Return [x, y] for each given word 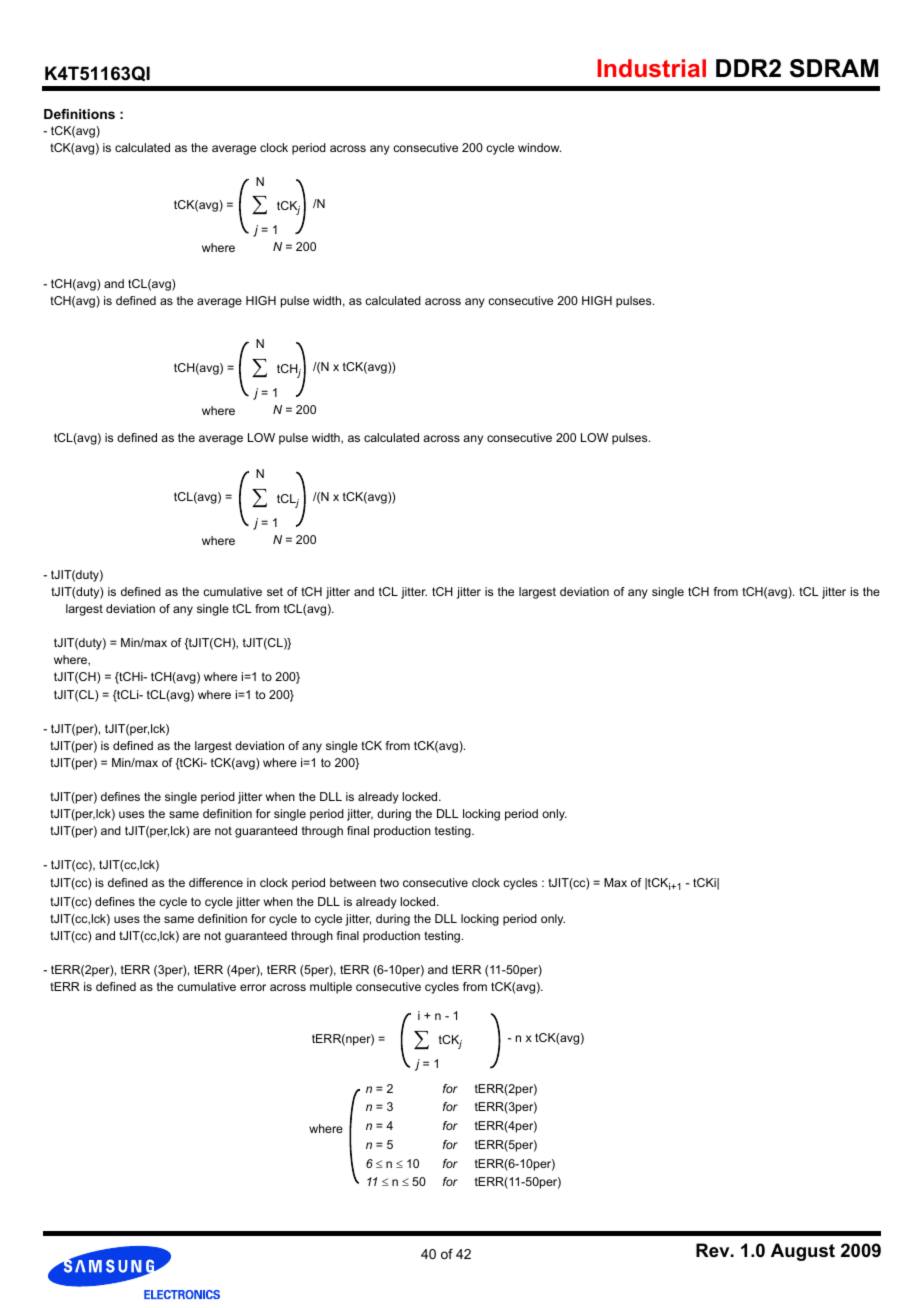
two [389, 882]
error [253, 987]
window [539, 147]
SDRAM [834, 68]
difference [216, 882]
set [275, 591]
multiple [331, 988]
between [353, 882]
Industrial [651, 68]
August [803, 1252]
